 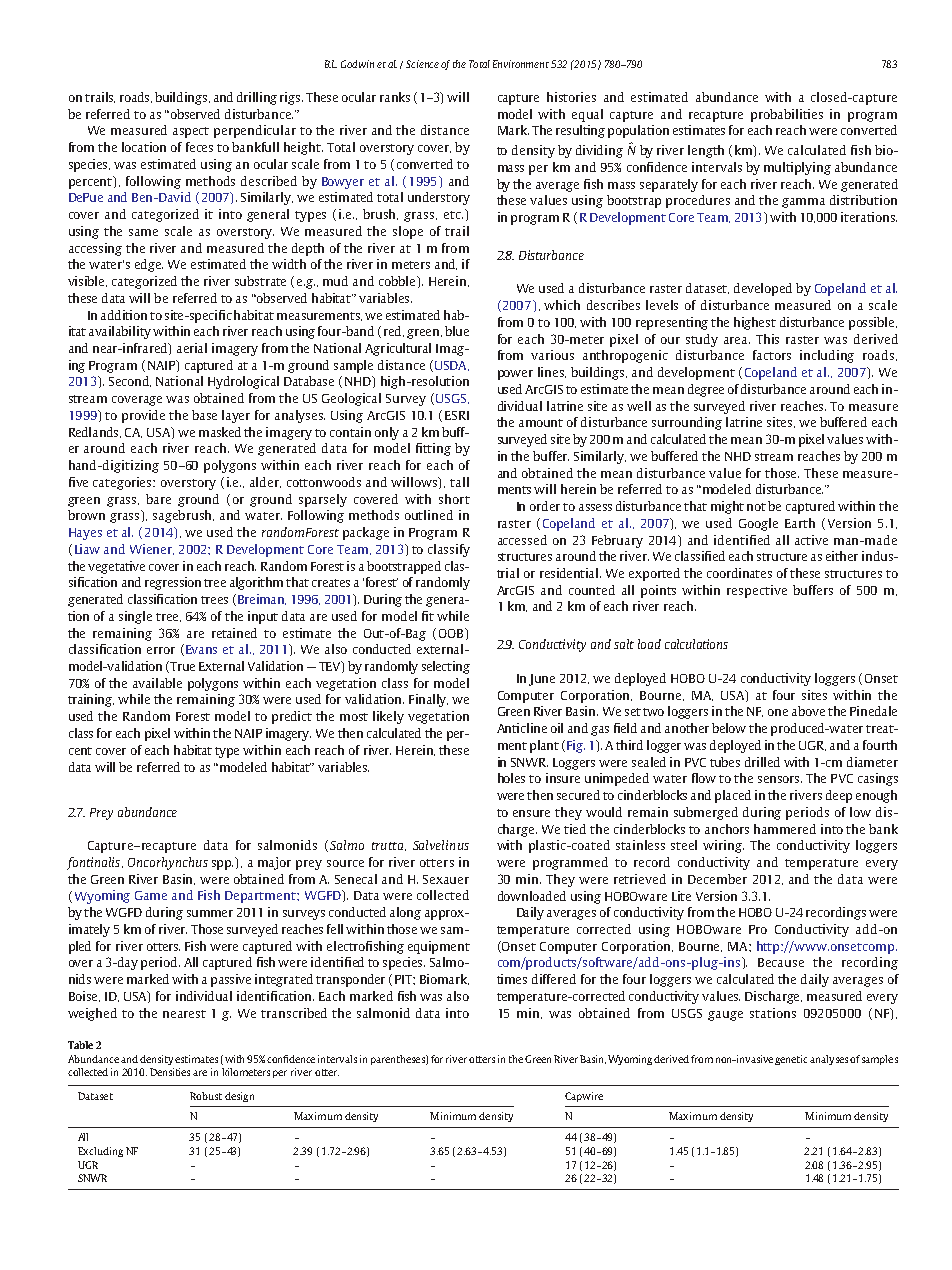 What do you see at coordinates (791, 1060) in the image?
I see `genetic` at bounding box center [791, 1060].
